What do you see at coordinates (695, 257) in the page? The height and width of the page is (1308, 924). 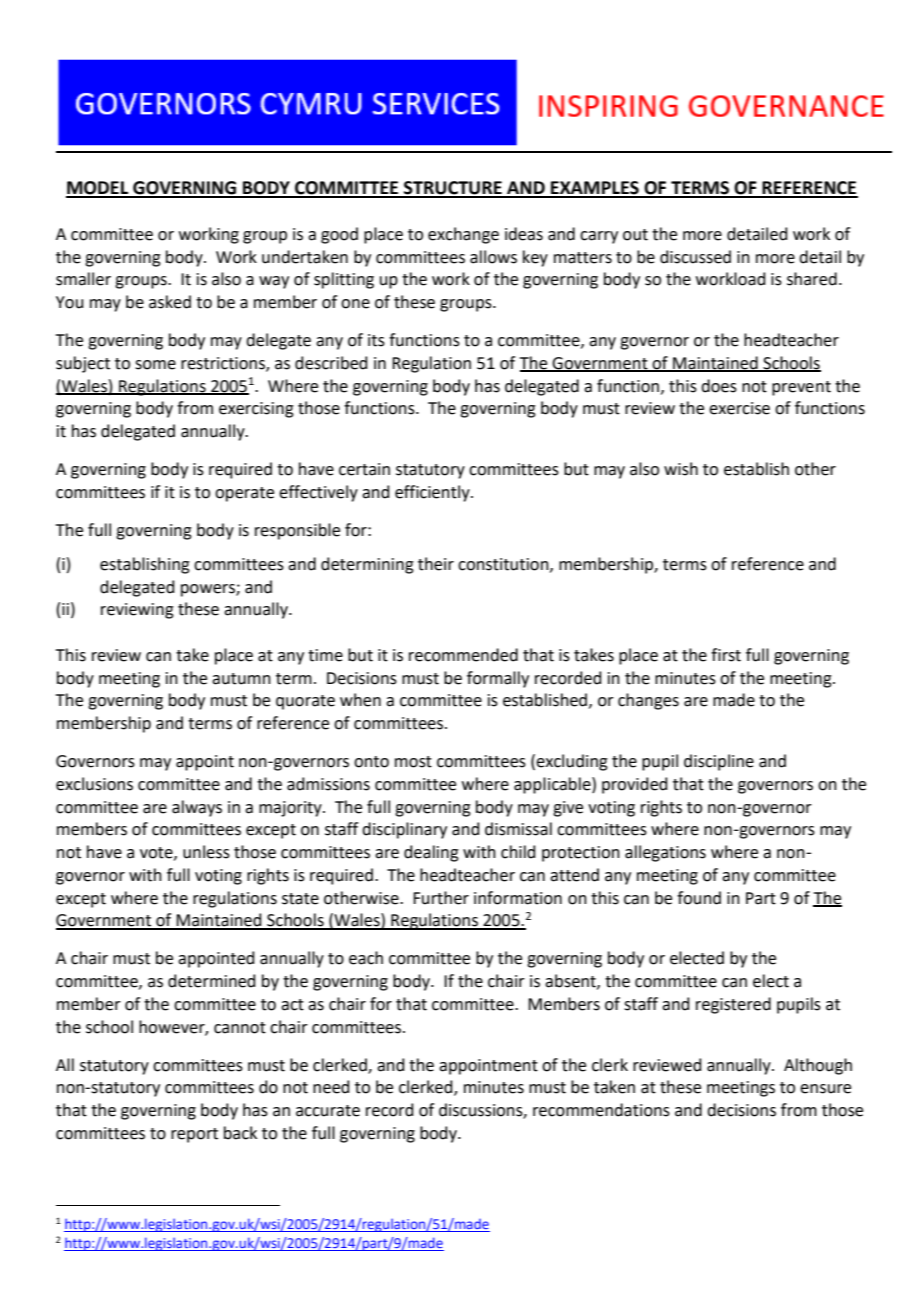 I see `discussed` at bounding box center [695, 257].
